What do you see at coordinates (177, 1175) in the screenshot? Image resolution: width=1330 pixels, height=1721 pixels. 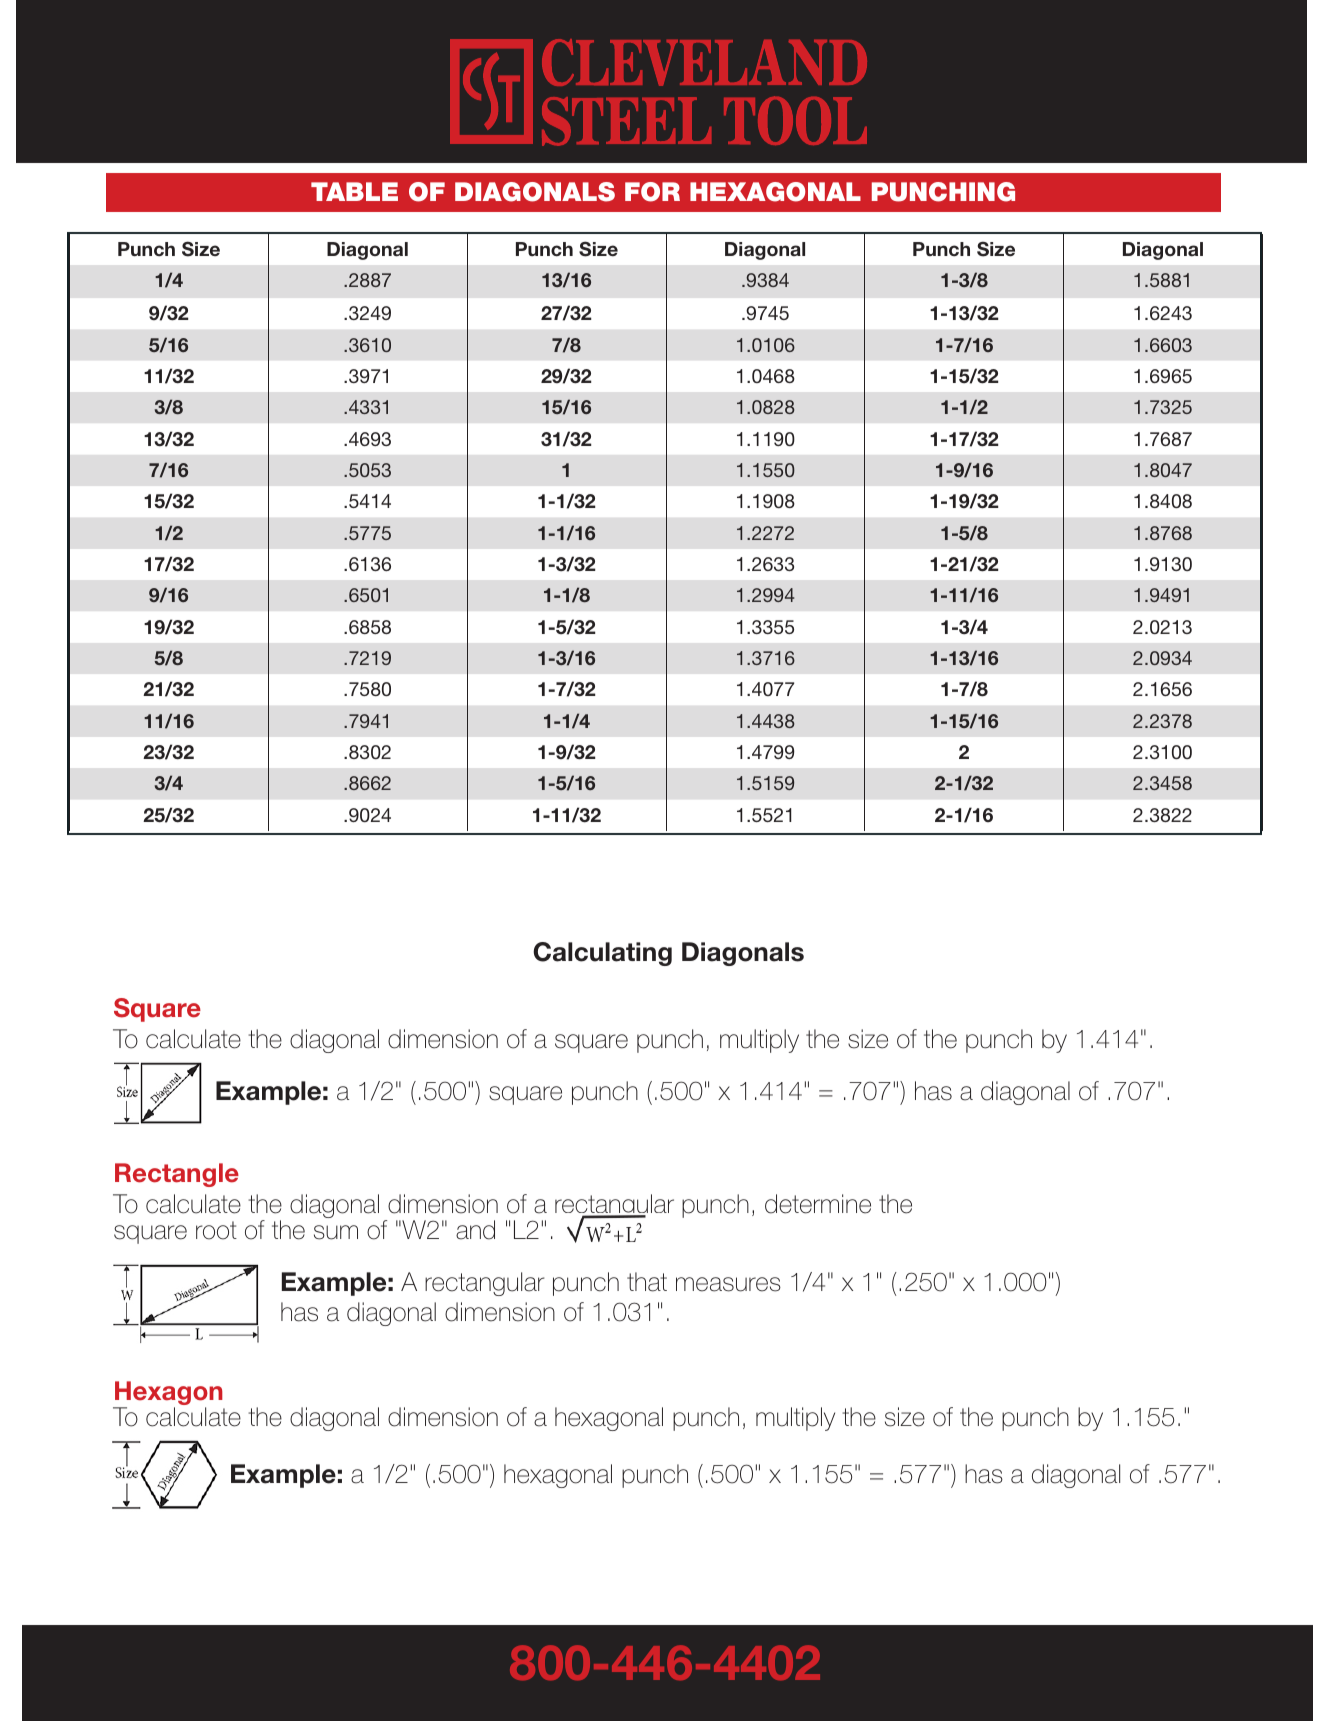 I see `Rectangle` at bounding box center [177, 1175].
